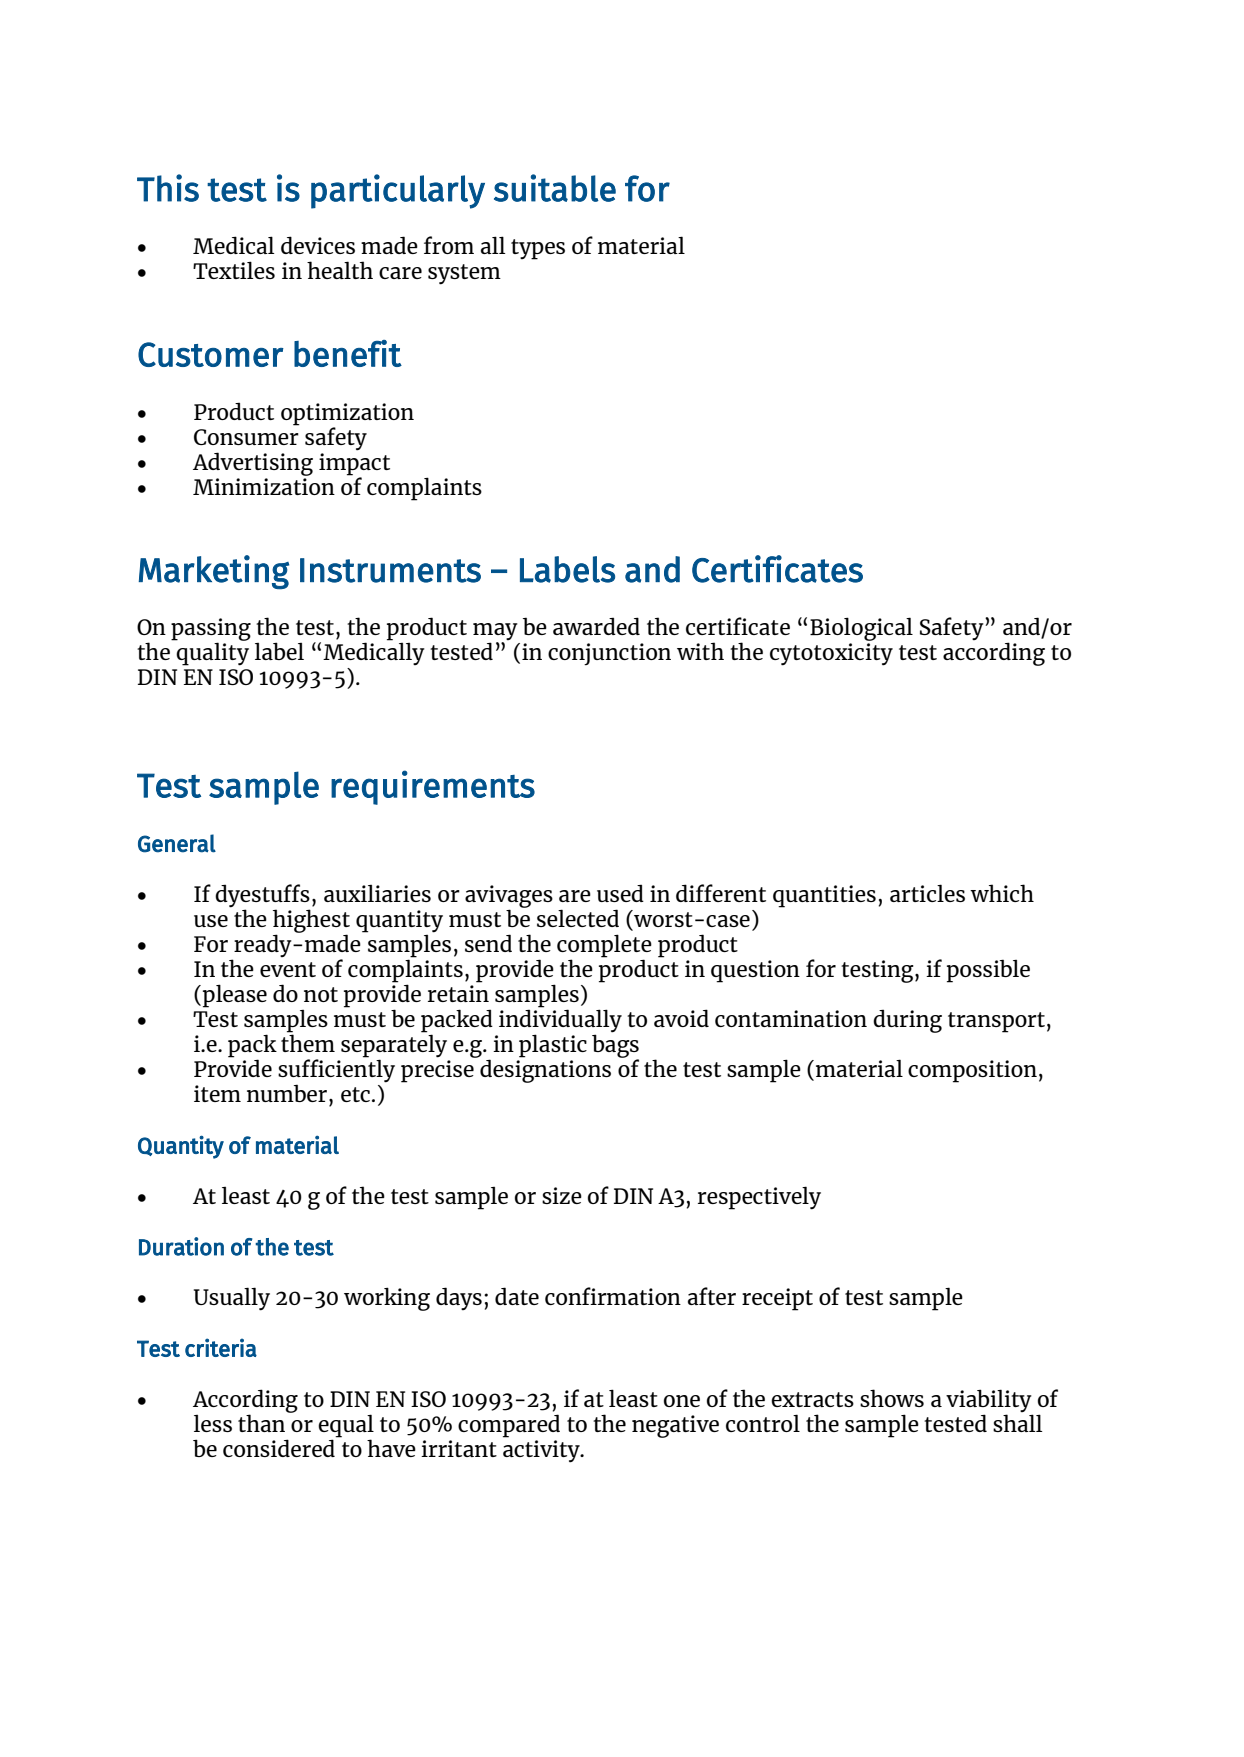 The height and width of the document is (1757, 1244). I want to click on devices, so click(318, 245).
